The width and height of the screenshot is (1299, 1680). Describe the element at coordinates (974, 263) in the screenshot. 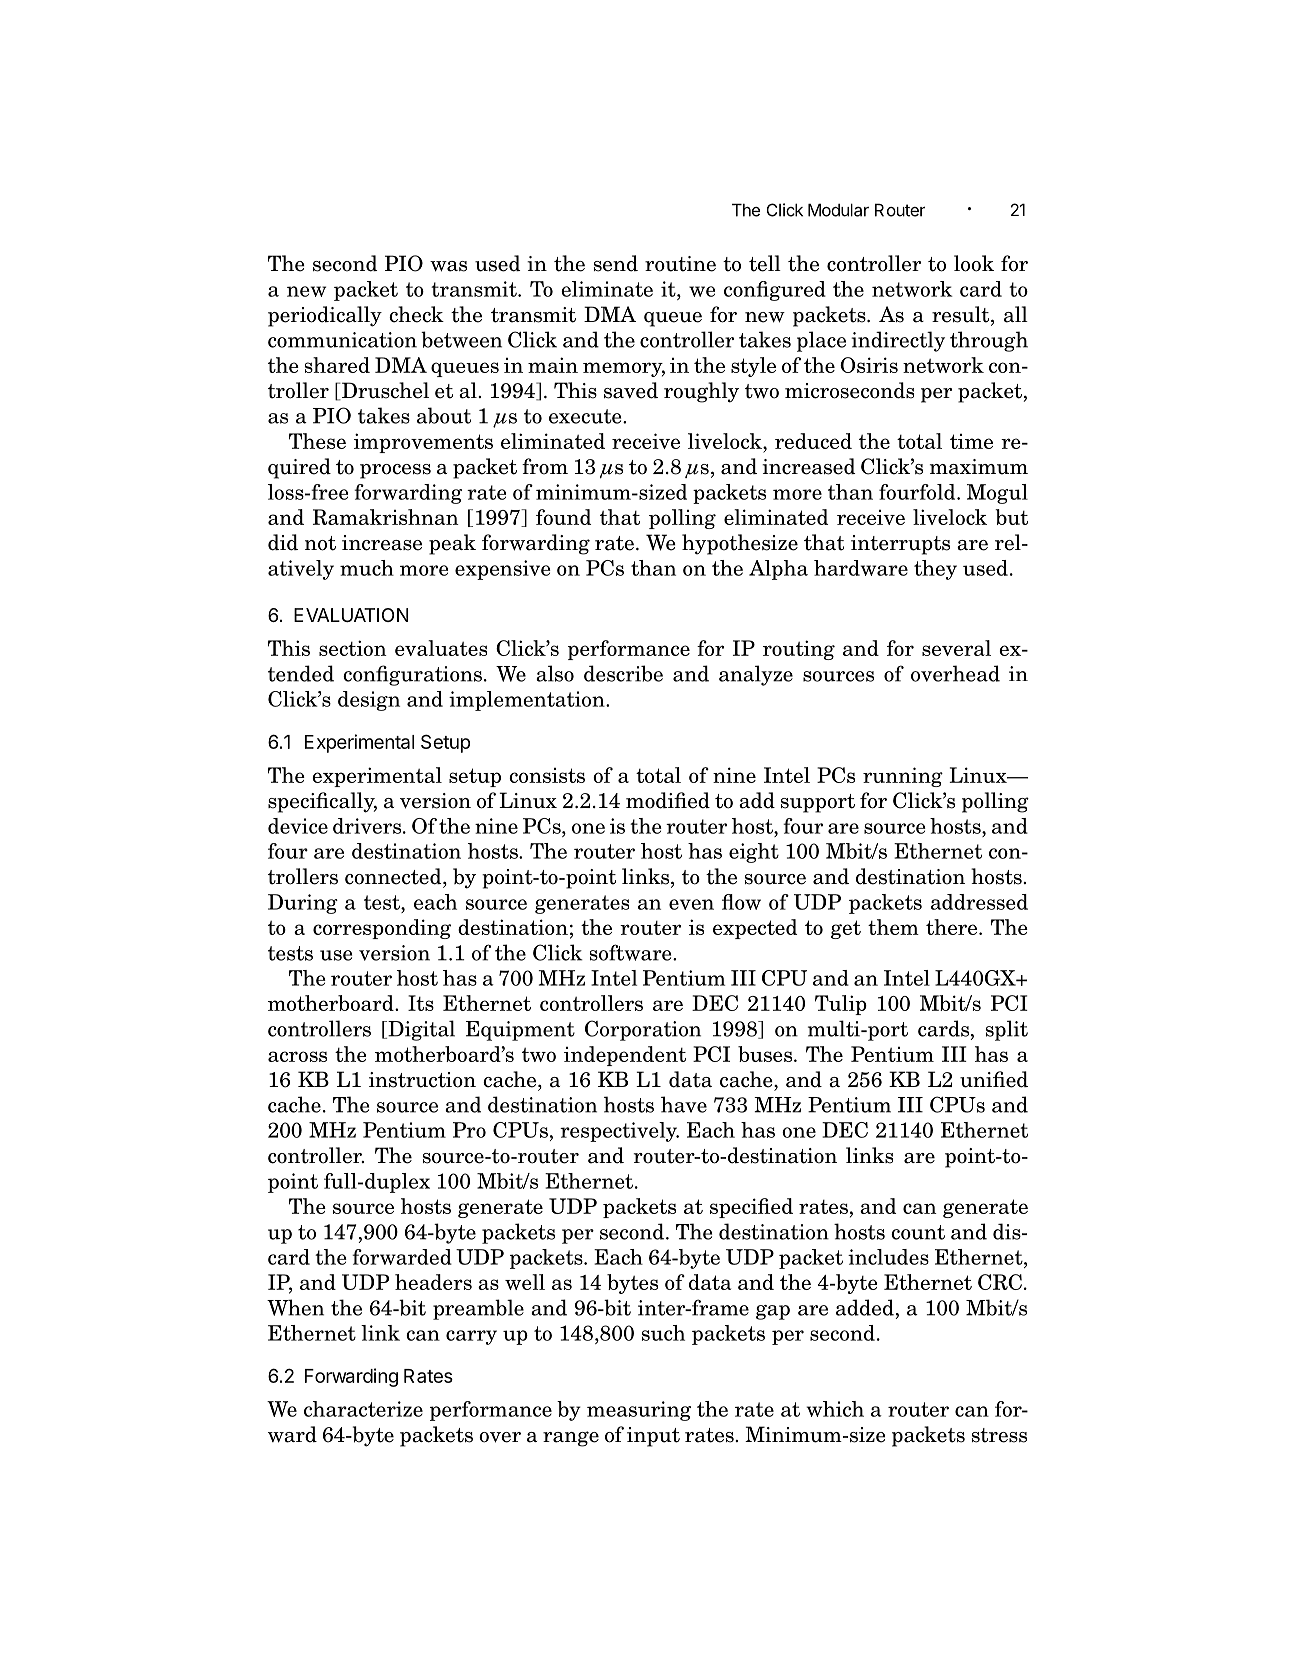

I see `look` at that location.
